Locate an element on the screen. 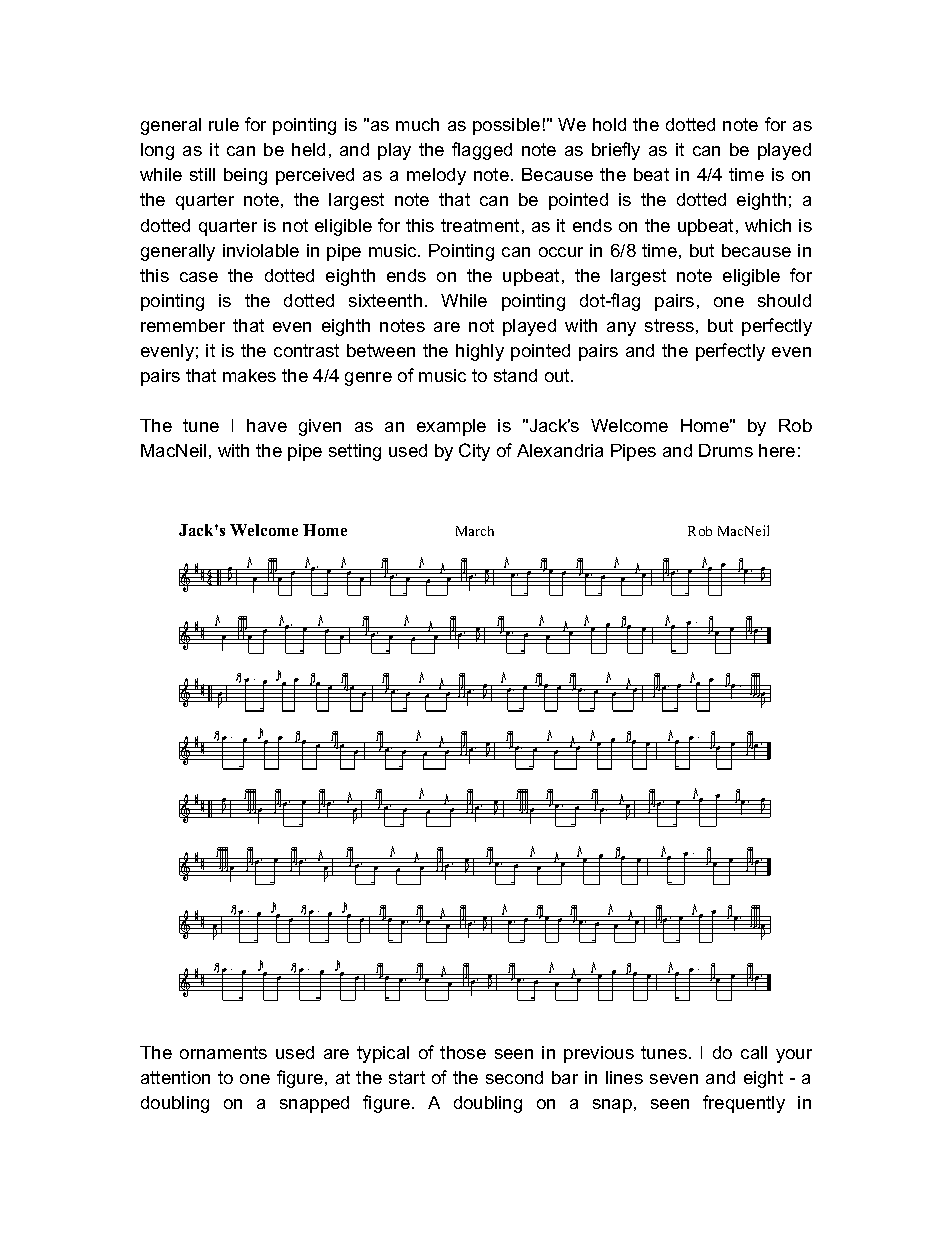  City is located at coordinates (474, 452).
